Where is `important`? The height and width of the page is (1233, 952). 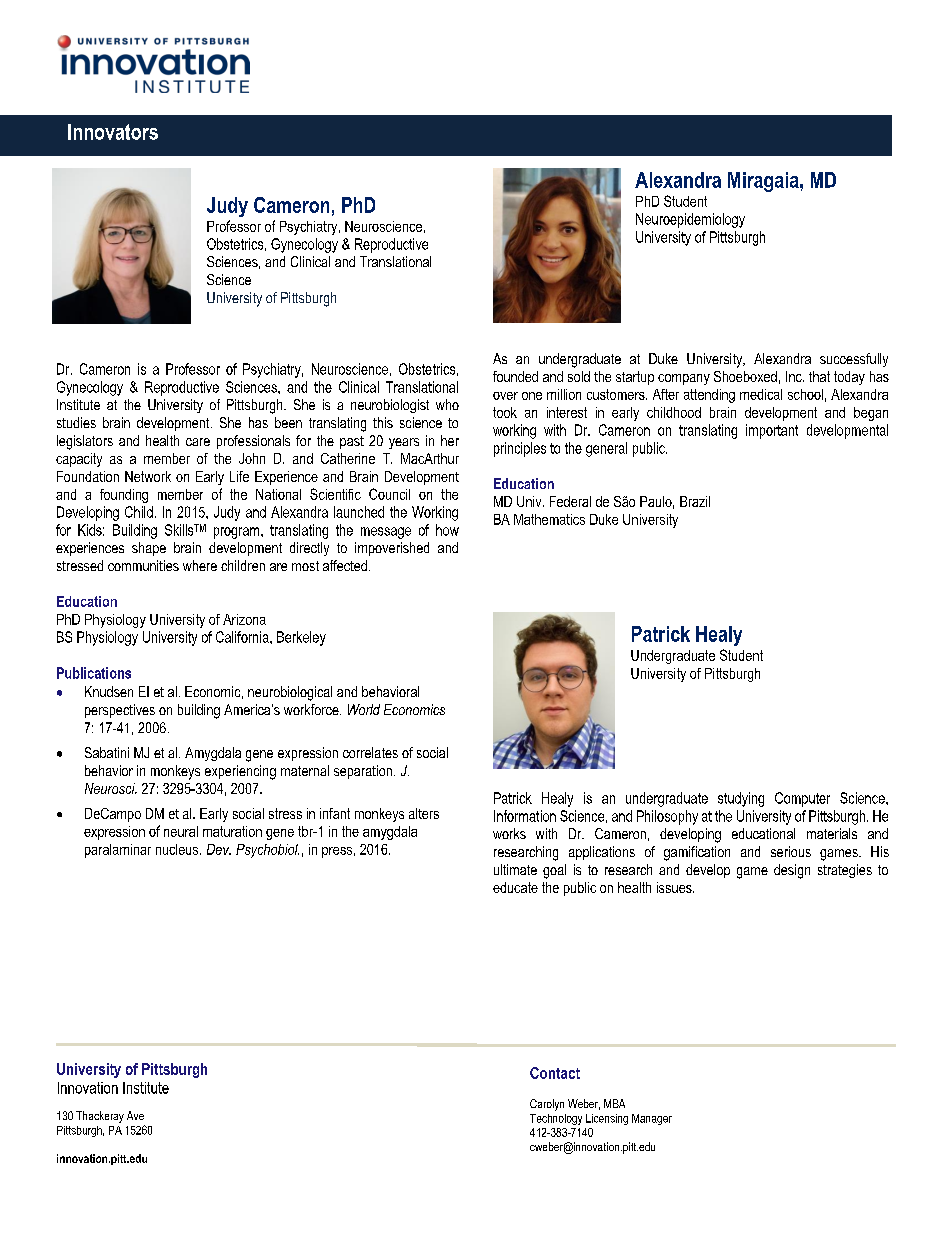 important is located at coordinates (772, 431).
